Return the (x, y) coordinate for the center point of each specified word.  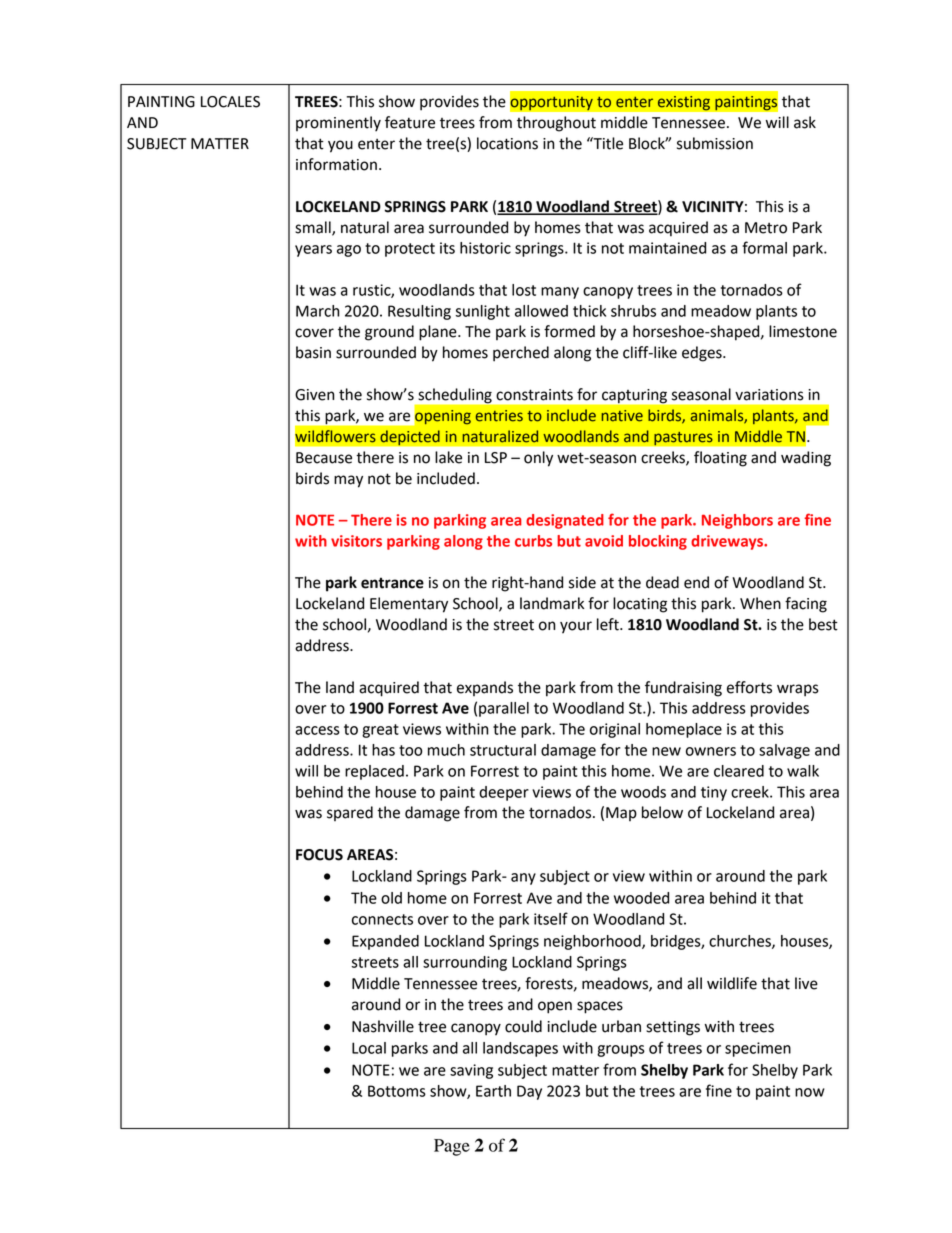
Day (529, 1092)
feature (410, 122)
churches (741, 942)
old (391, 898)
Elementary (409, 605)
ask (805, 122)
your (576, 627)
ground (389, 333)
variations (769, 395)
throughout (556, 124)
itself (551, 918)
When (760, 603)
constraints (534, 395)
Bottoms (397, 1091)
